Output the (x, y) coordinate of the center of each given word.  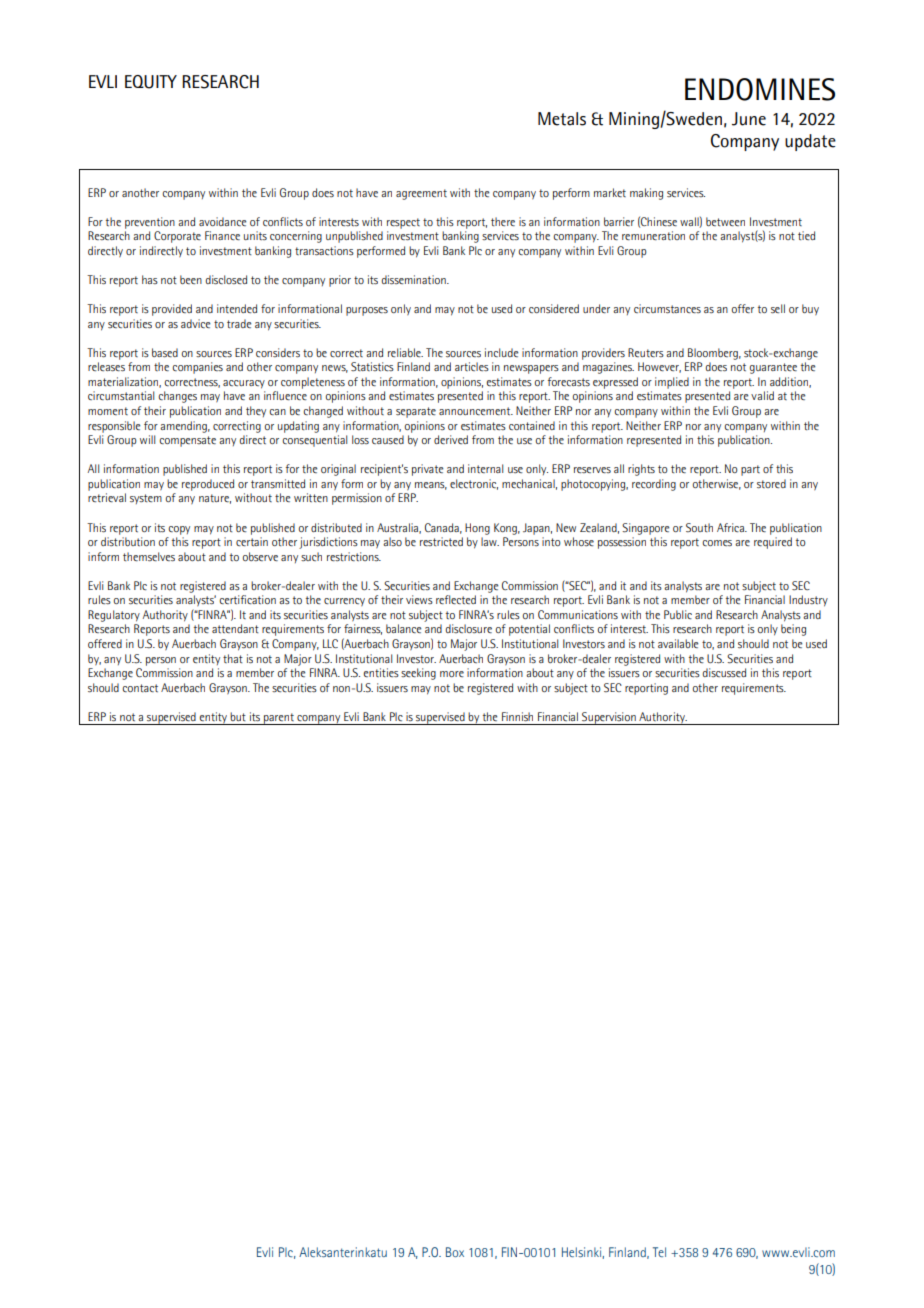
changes (177, 397)
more (452, 674)
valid (762, 395)
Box (455, 1252)
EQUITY (151, 82)
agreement (421, 194)
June (749, 119)
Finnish (517, 717)
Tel (659, 1252)
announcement (476, 411)
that (233, 658)
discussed (724, 673)
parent (279, 719)
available (678, 643)
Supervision (609, 718)
